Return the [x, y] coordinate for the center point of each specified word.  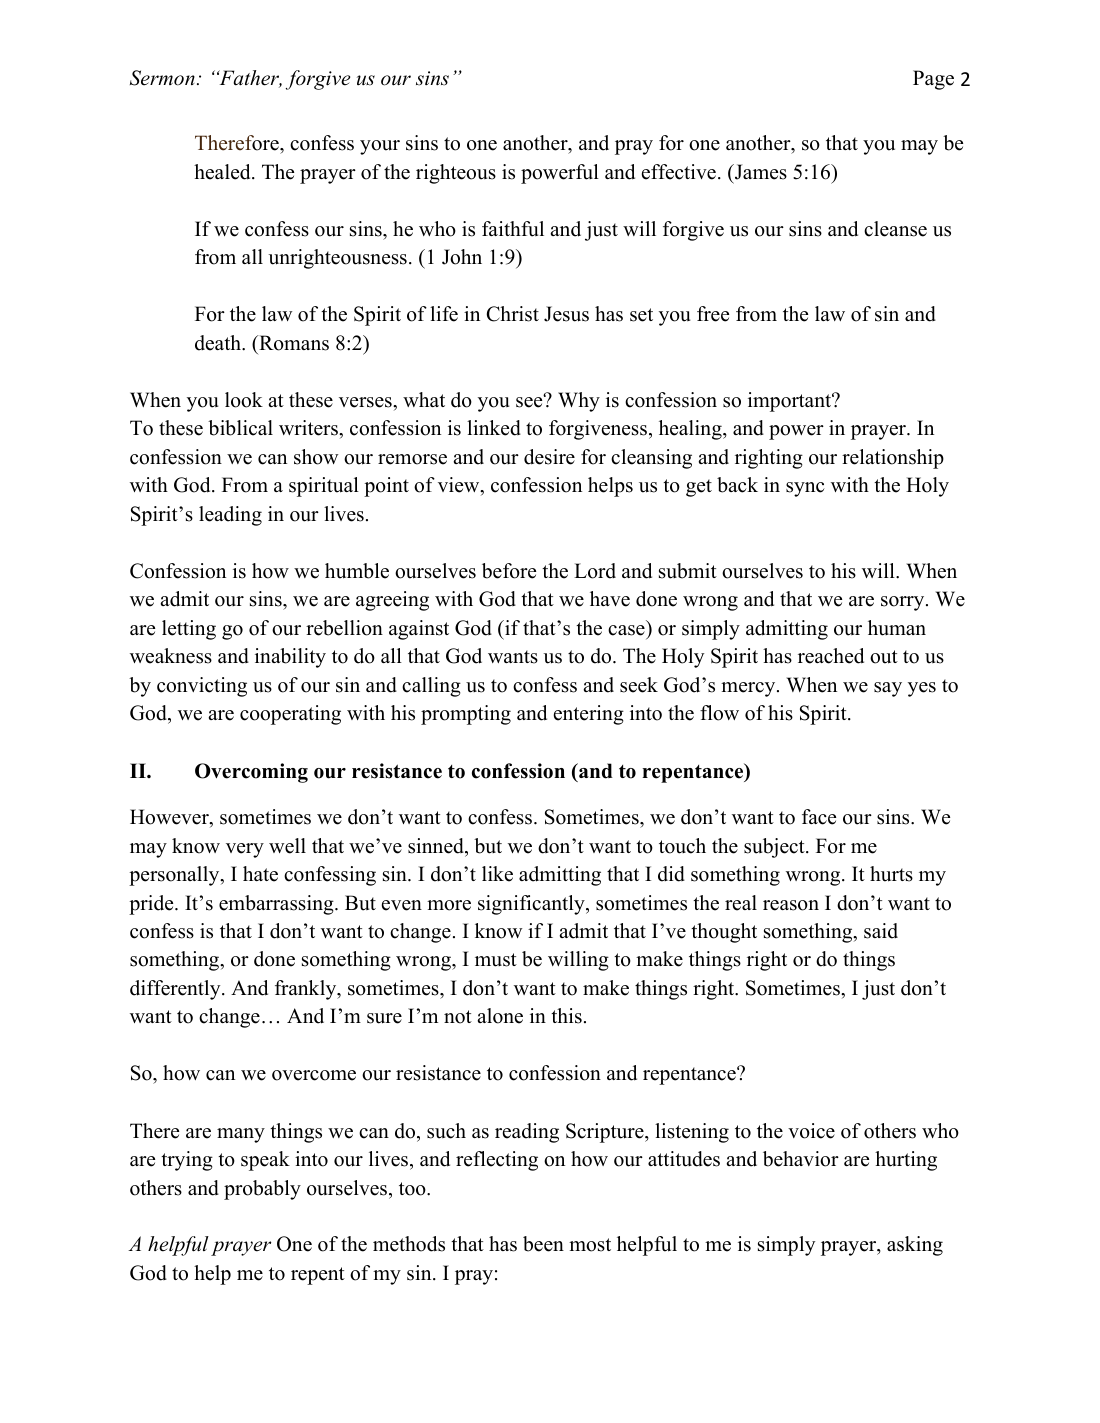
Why [579, 402]
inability [290, 658]
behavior [801, 1159]
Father [249, 79]
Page [933, 80]
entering [589, 715]
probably [262, 1190]
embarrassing [277, 905]
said [881, 931]
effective [679, 172]
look [244, 400]
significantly [532, 905]
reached [831, 656]
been [543, 1244]
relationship [893, 459]
